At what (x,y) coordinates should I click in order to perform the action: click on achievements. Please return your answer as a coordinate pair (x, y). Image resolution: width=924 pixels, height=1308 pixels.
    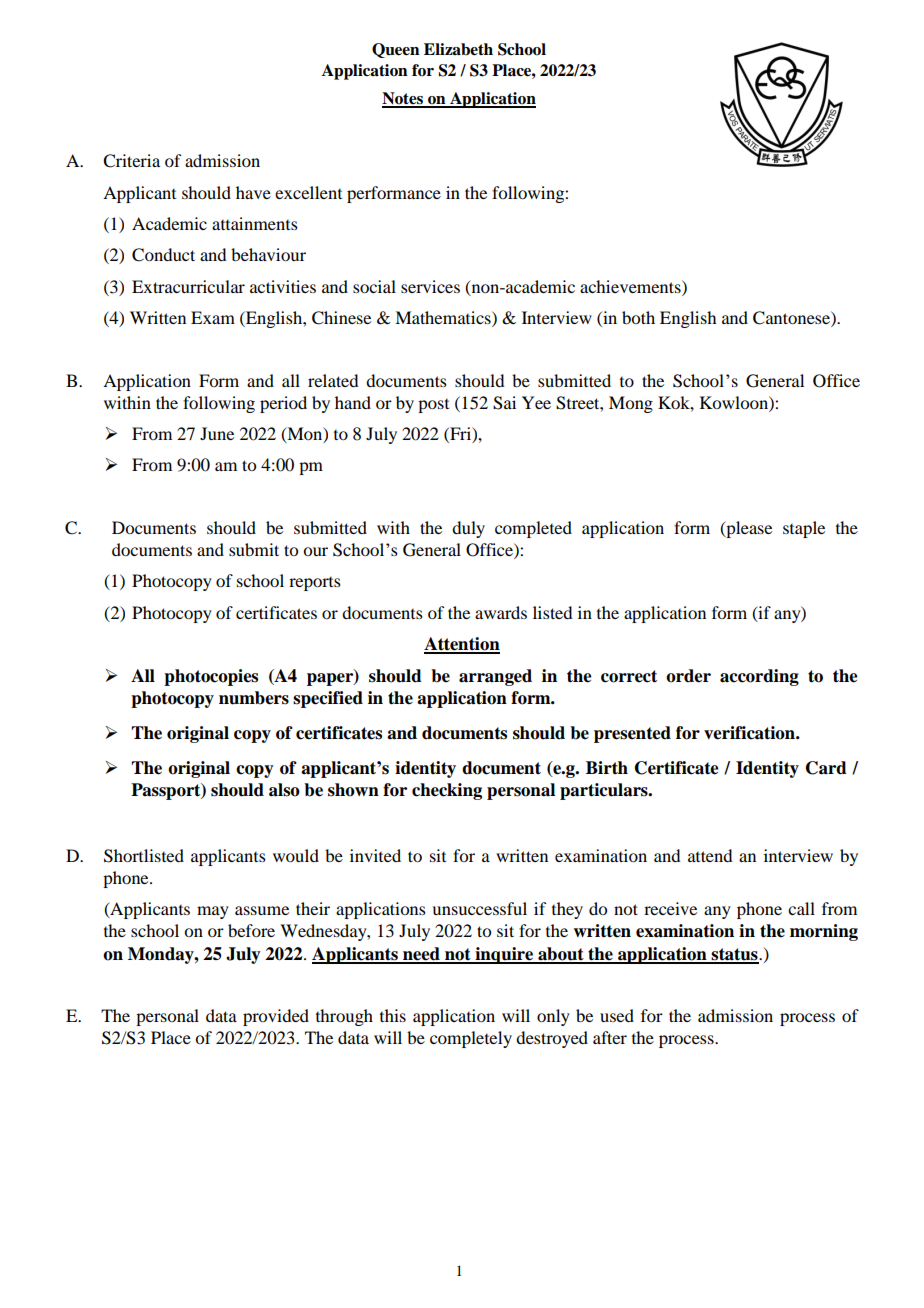
    Looking at the image, I should click on (631, 286).
